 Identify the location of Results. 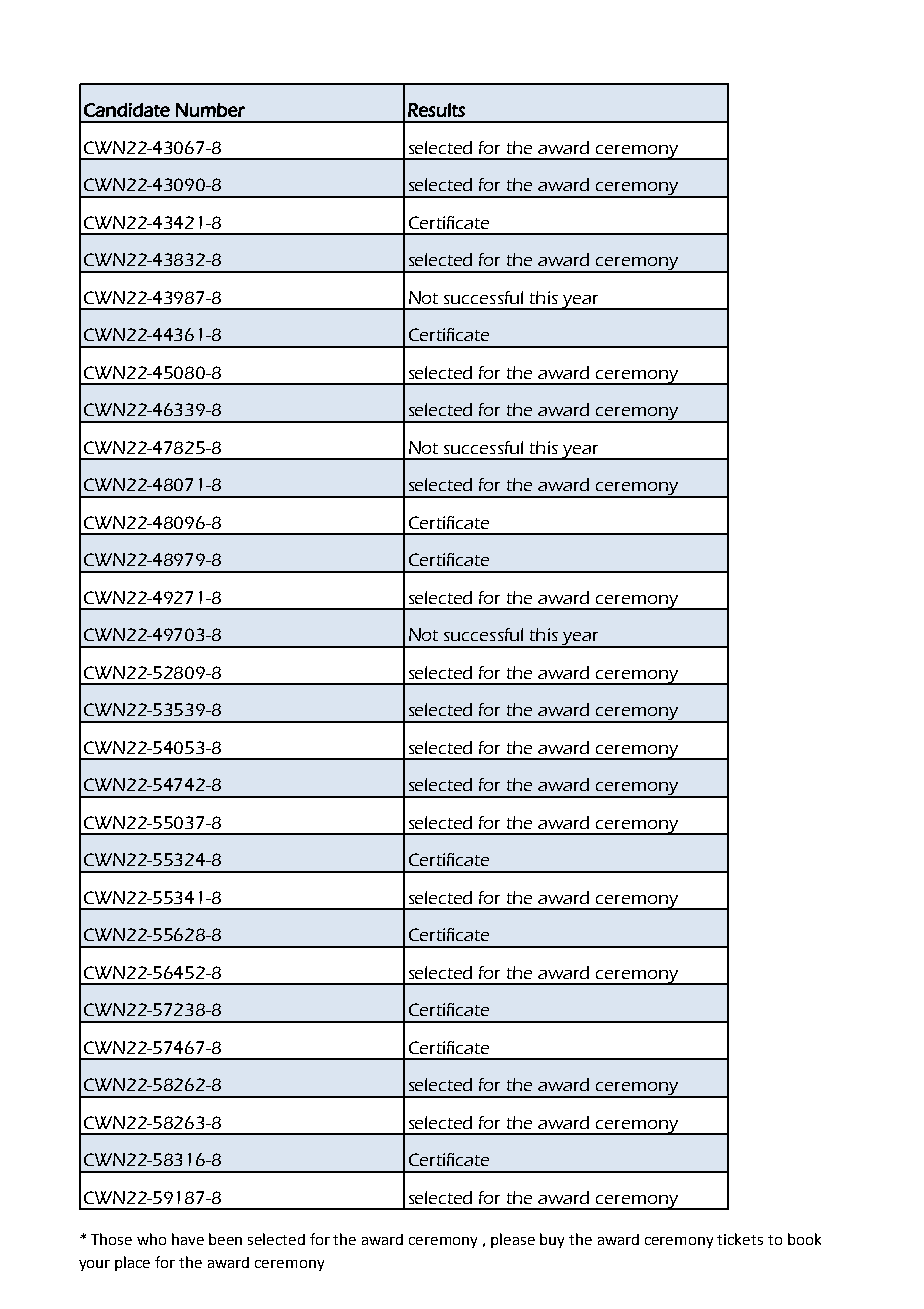
(436, 110).
